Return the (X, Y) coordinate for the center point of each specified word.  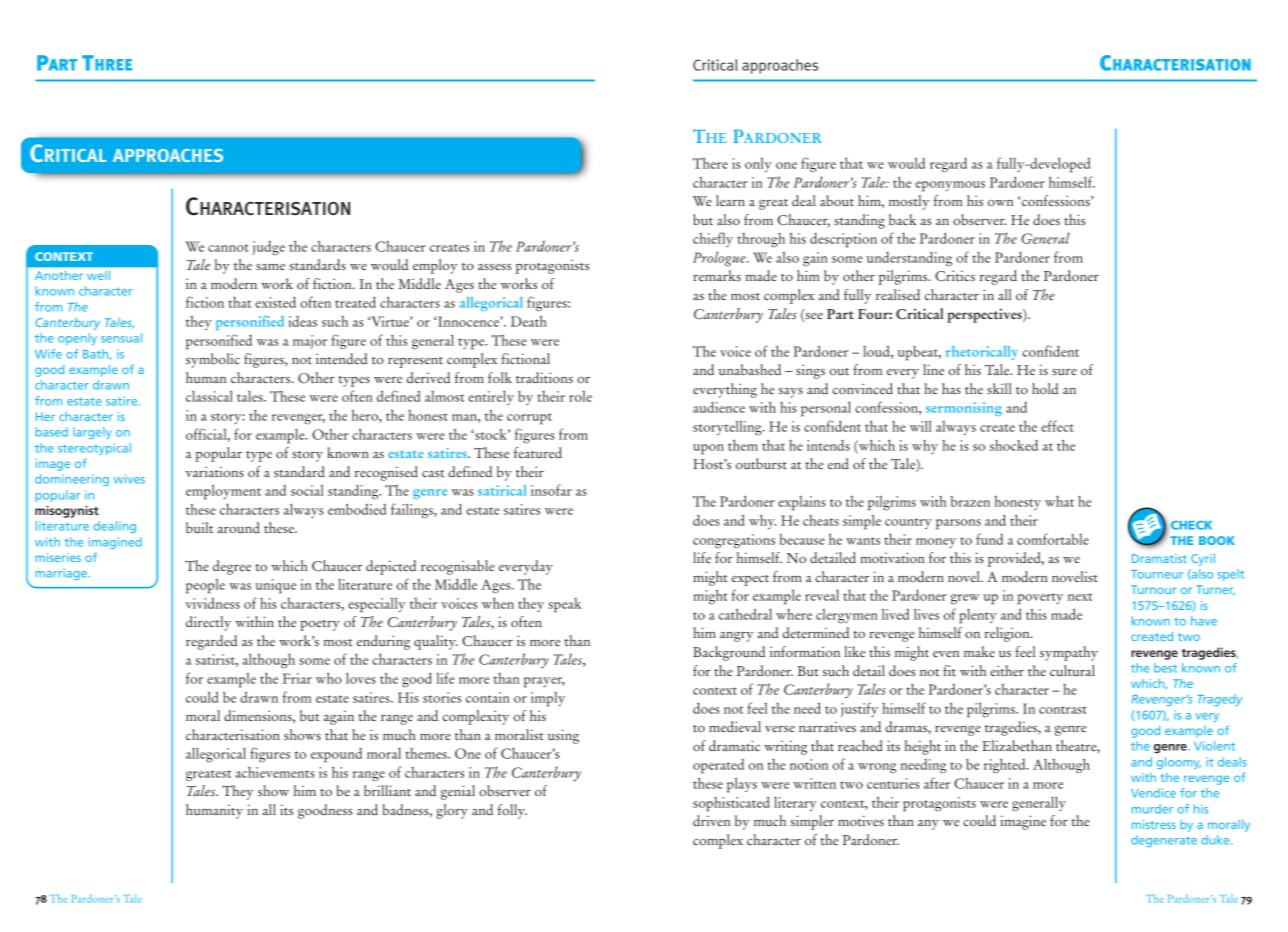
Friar (297, 678)
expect (750, 580)
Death (529, 321)
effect (1057, 426)
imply (548, 699)
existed (275, 302)
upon (708, 449)
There (710, 163)
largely (92, 433)
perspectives (986, 315)
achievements (275, 772)
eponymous (950, 186)
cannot (228, 248)
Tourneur (1157, 574)
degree (232, 567)
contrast (1063, 710)
